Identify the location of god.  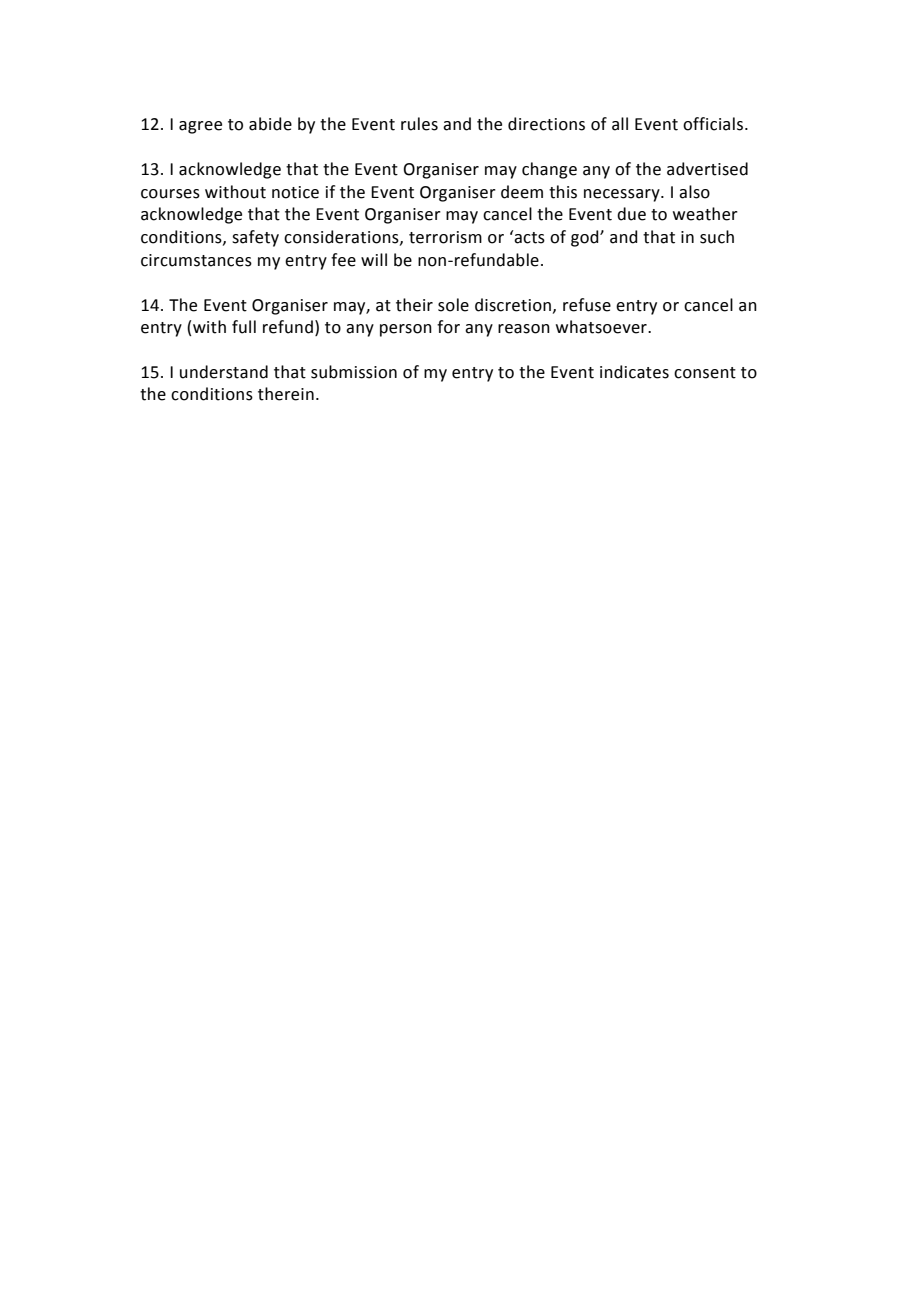
(586, 238).
